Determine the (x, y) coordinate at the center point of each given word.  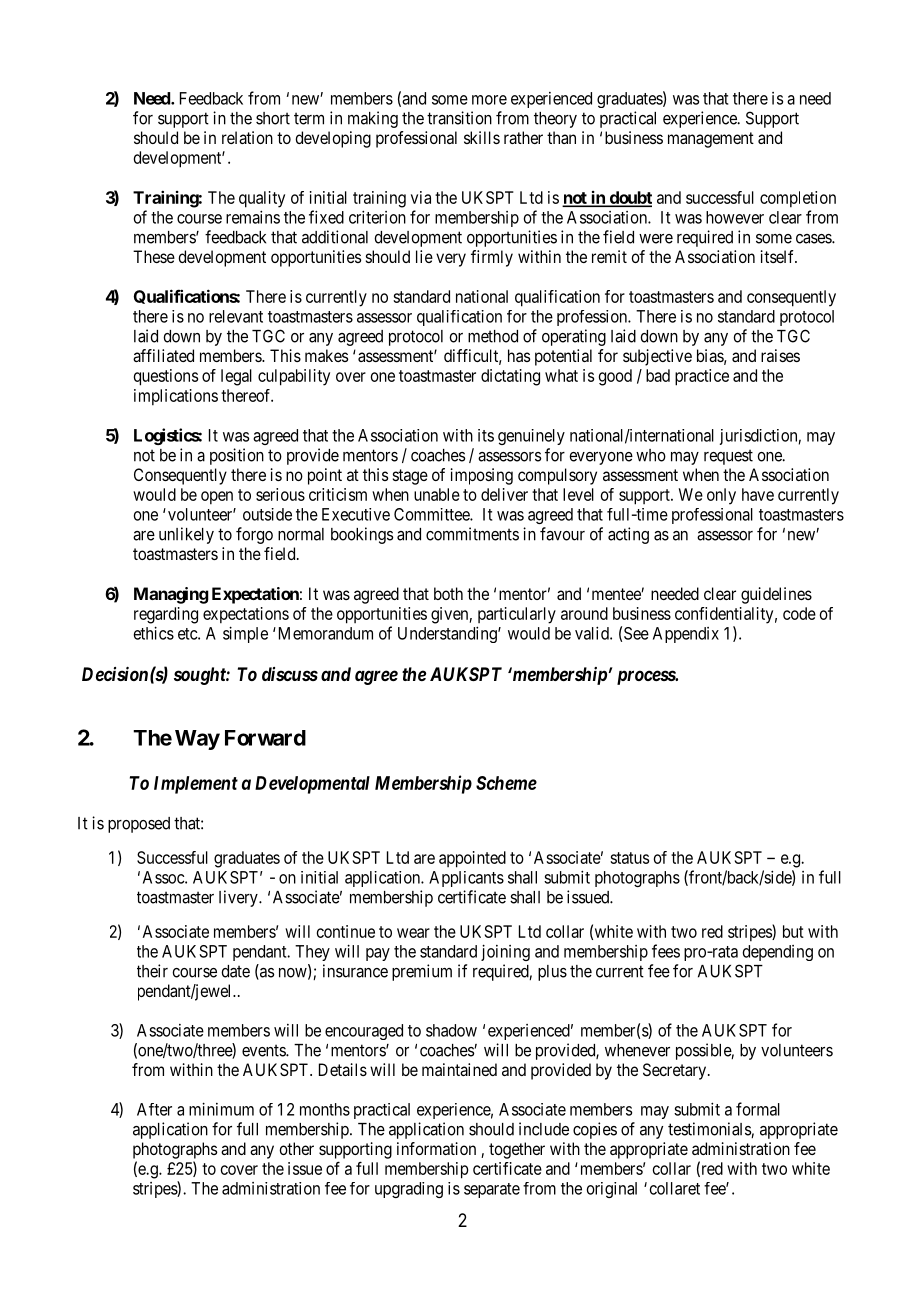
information (436, 1148)
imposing (482, 476)
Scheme (506, 783)
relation (247, 137)
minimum (221, 1109)
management (711, 140)
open (217, 498)
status (629, 858)
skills (482, 137)
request (728, 457)
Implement (196, 785)
